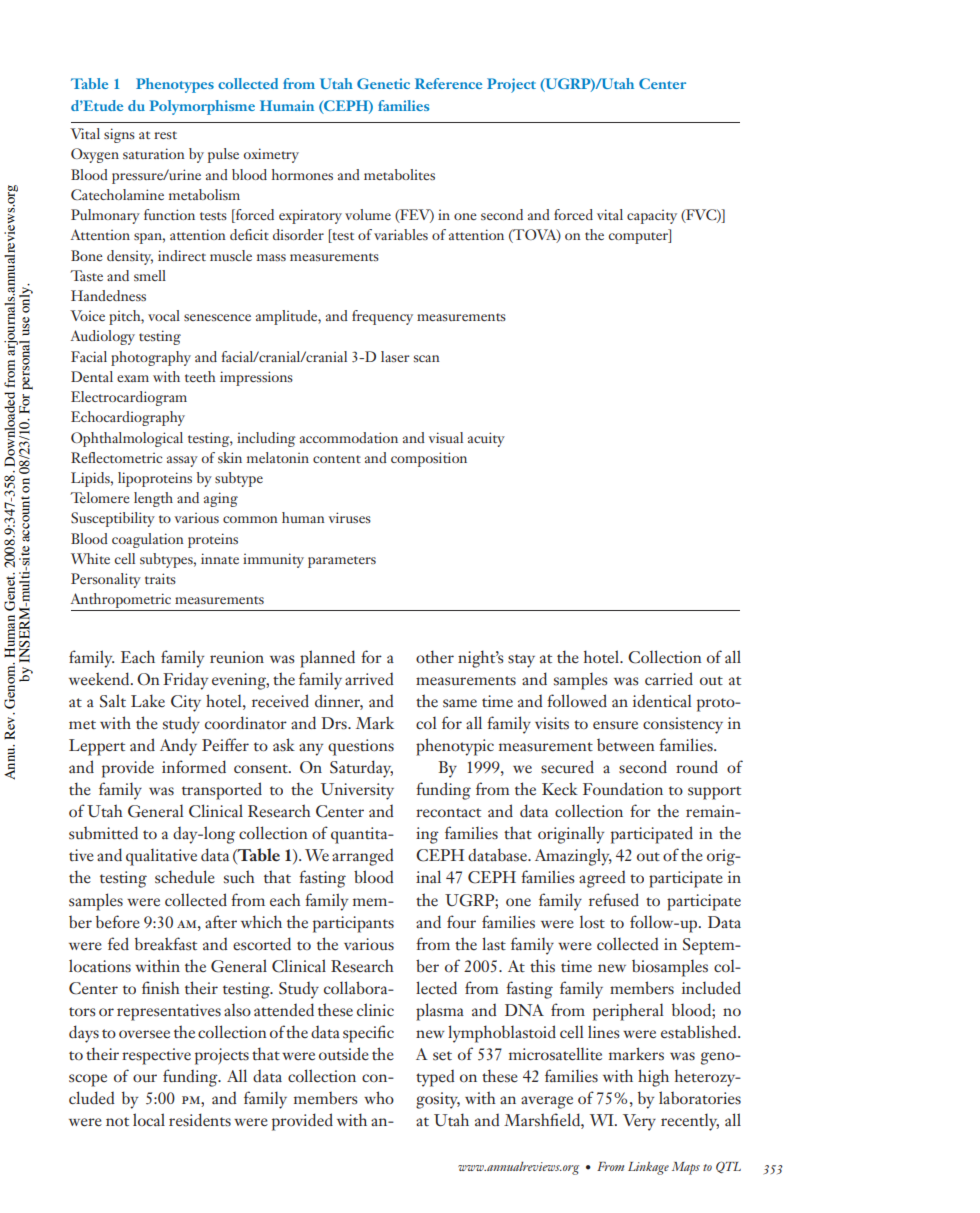  I want to click on traits, so click(160, 578).
